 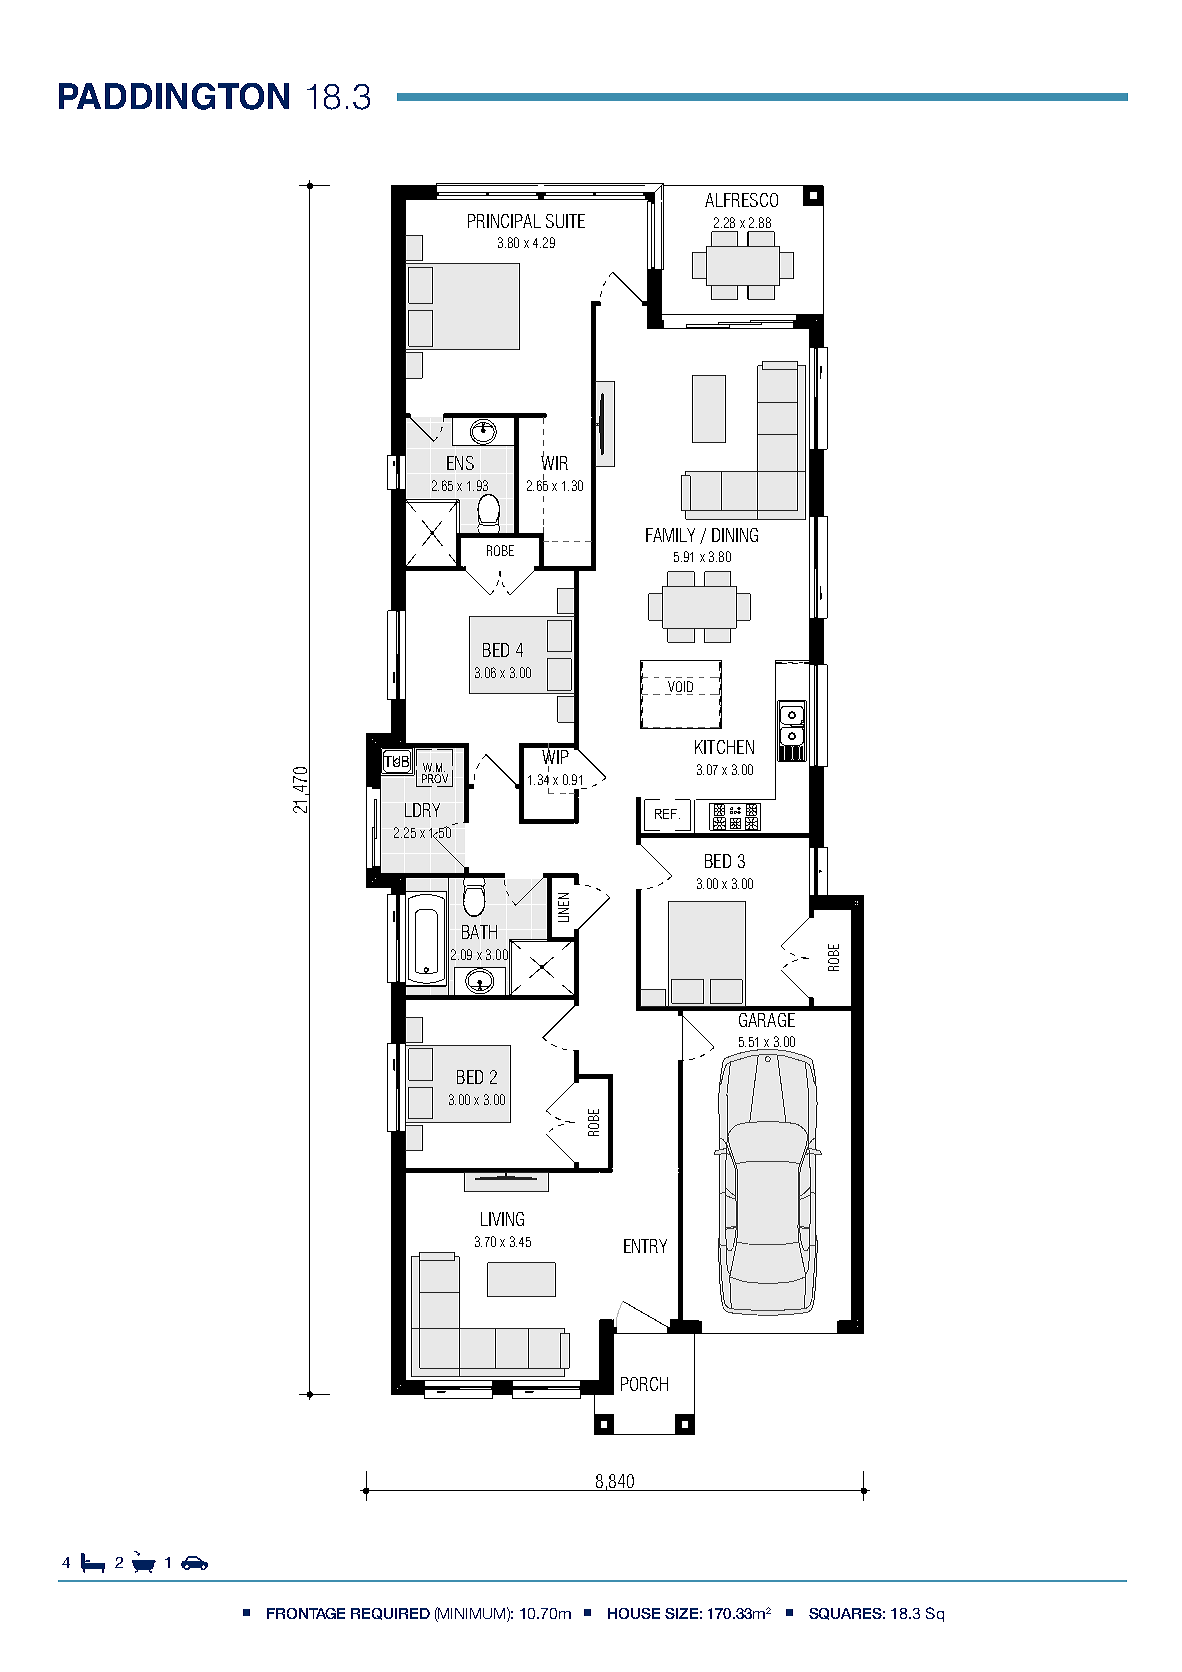 I want to click on PRINCIPAL, so click(x=504, y=221).
